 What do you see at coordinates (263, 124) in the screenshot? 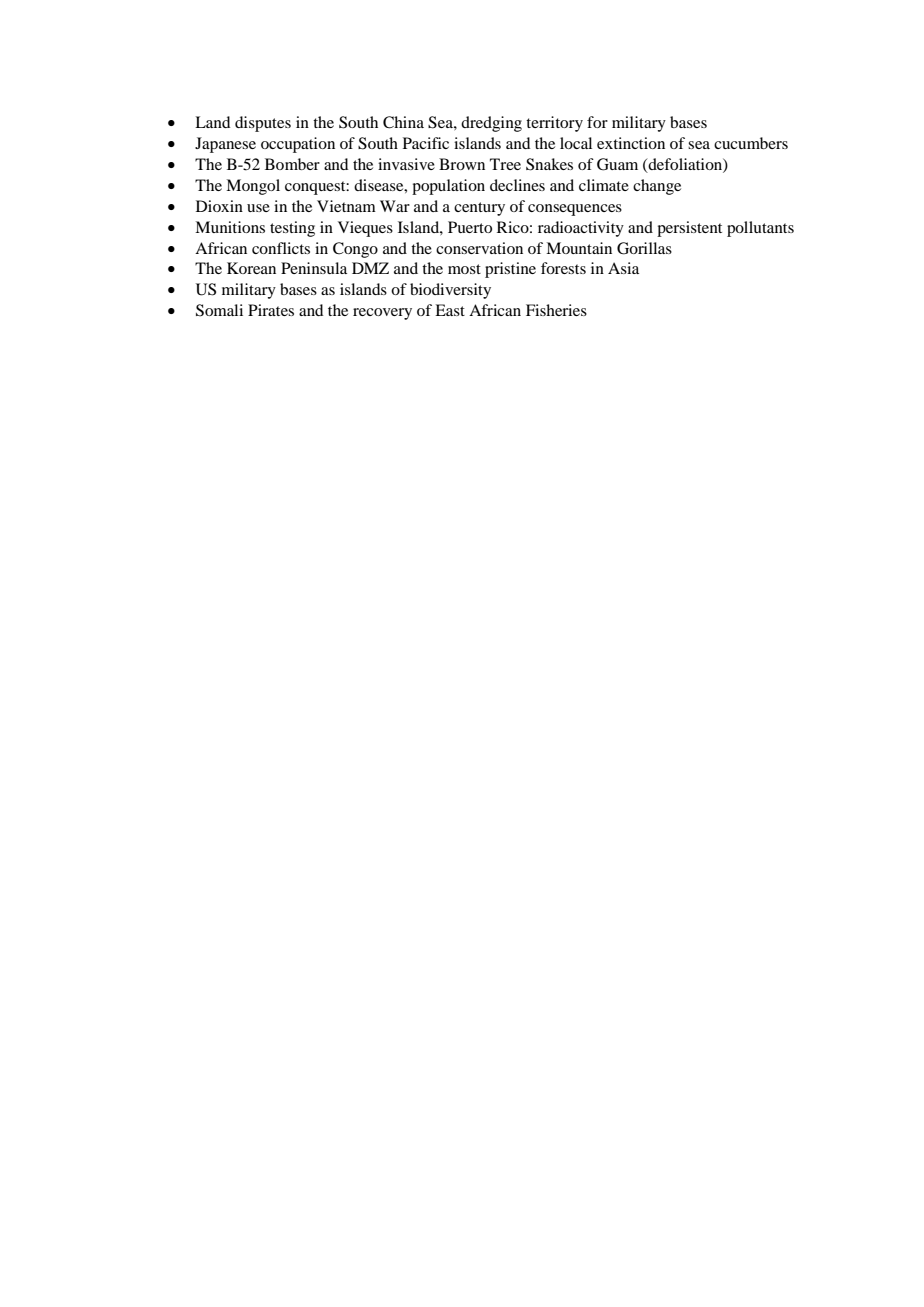
I see `disputes` at bounding box center [263, 124].
